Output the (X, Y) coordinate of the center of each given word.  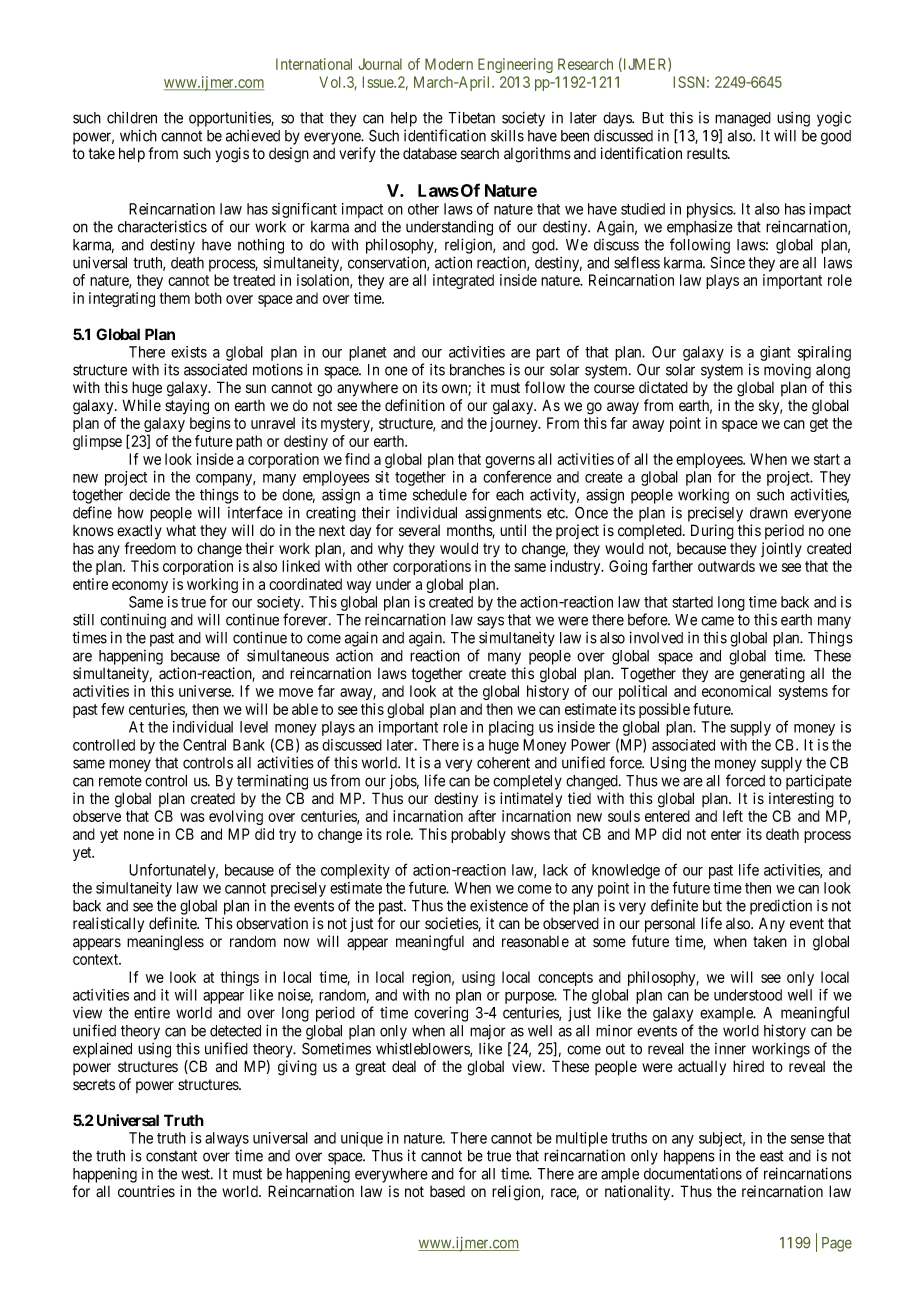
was (192, 817)
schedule (440, 495)
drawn (769, 513)
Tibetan (471, 117)
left (733, 816)
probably (478, 835)
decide (149, 495)
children (132, 118)
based (447, 1192)
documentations (693, 1174)
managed (743, 119)
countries (146, 1191)
